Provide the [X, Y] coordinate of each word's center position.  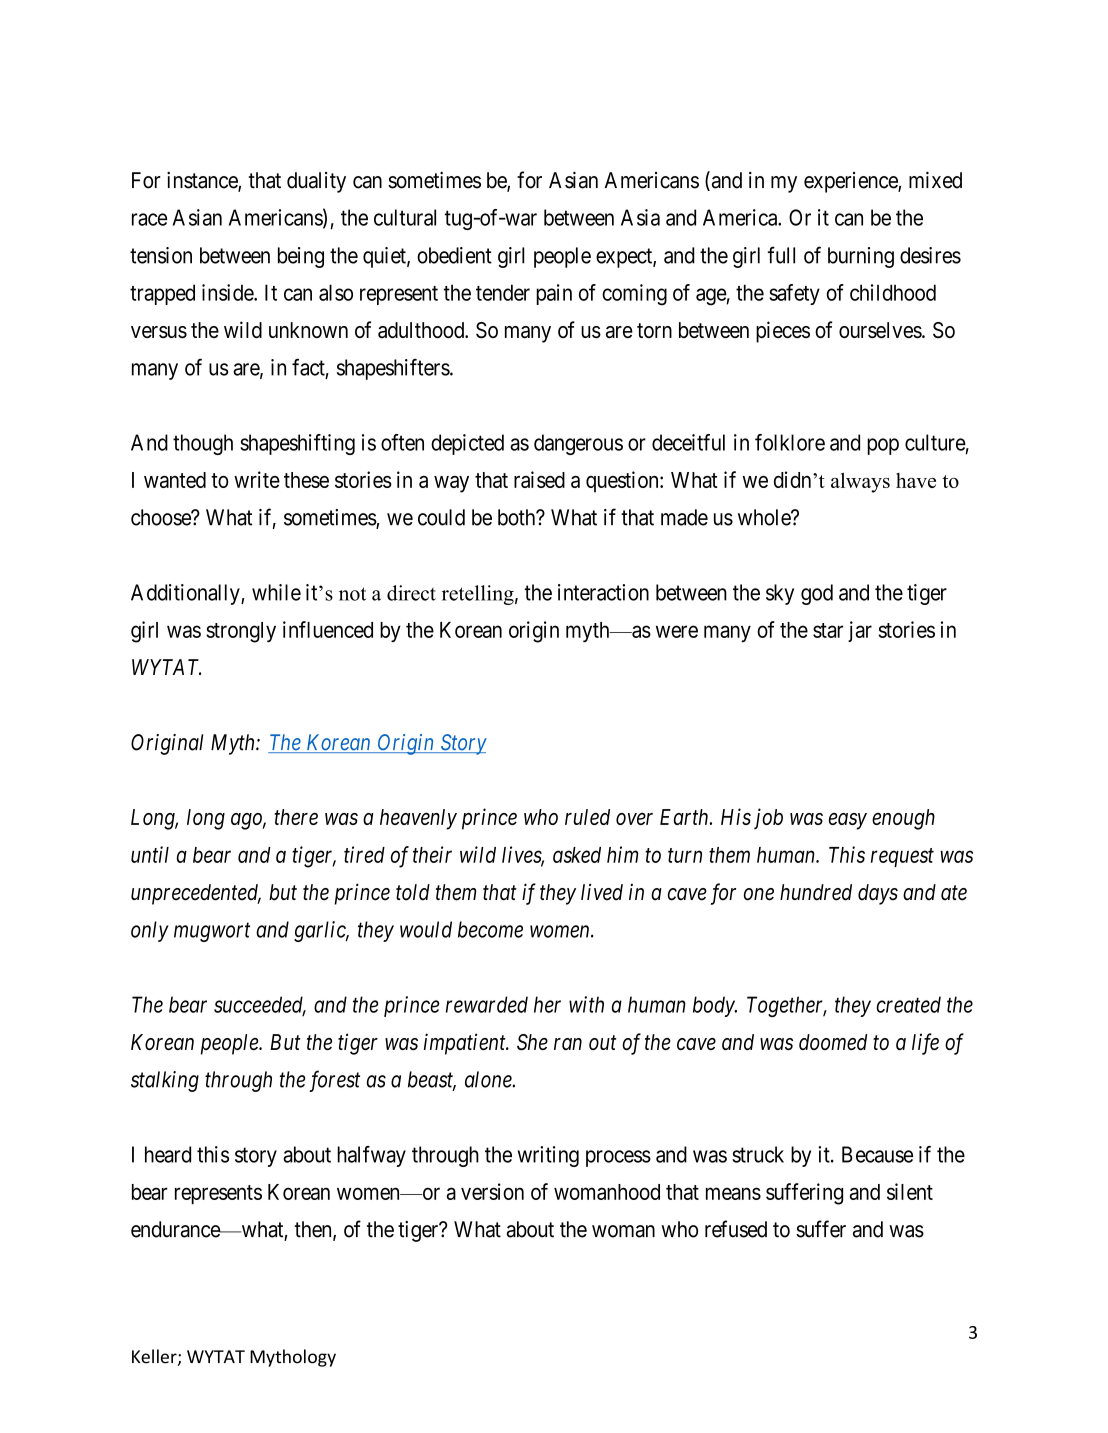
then [314, 1230]
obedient [454, 255]
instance [203, 181]
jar [860, 631]
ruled [587, 817]
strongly [241, 632]
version [492, 1191]
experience [851, 182]
